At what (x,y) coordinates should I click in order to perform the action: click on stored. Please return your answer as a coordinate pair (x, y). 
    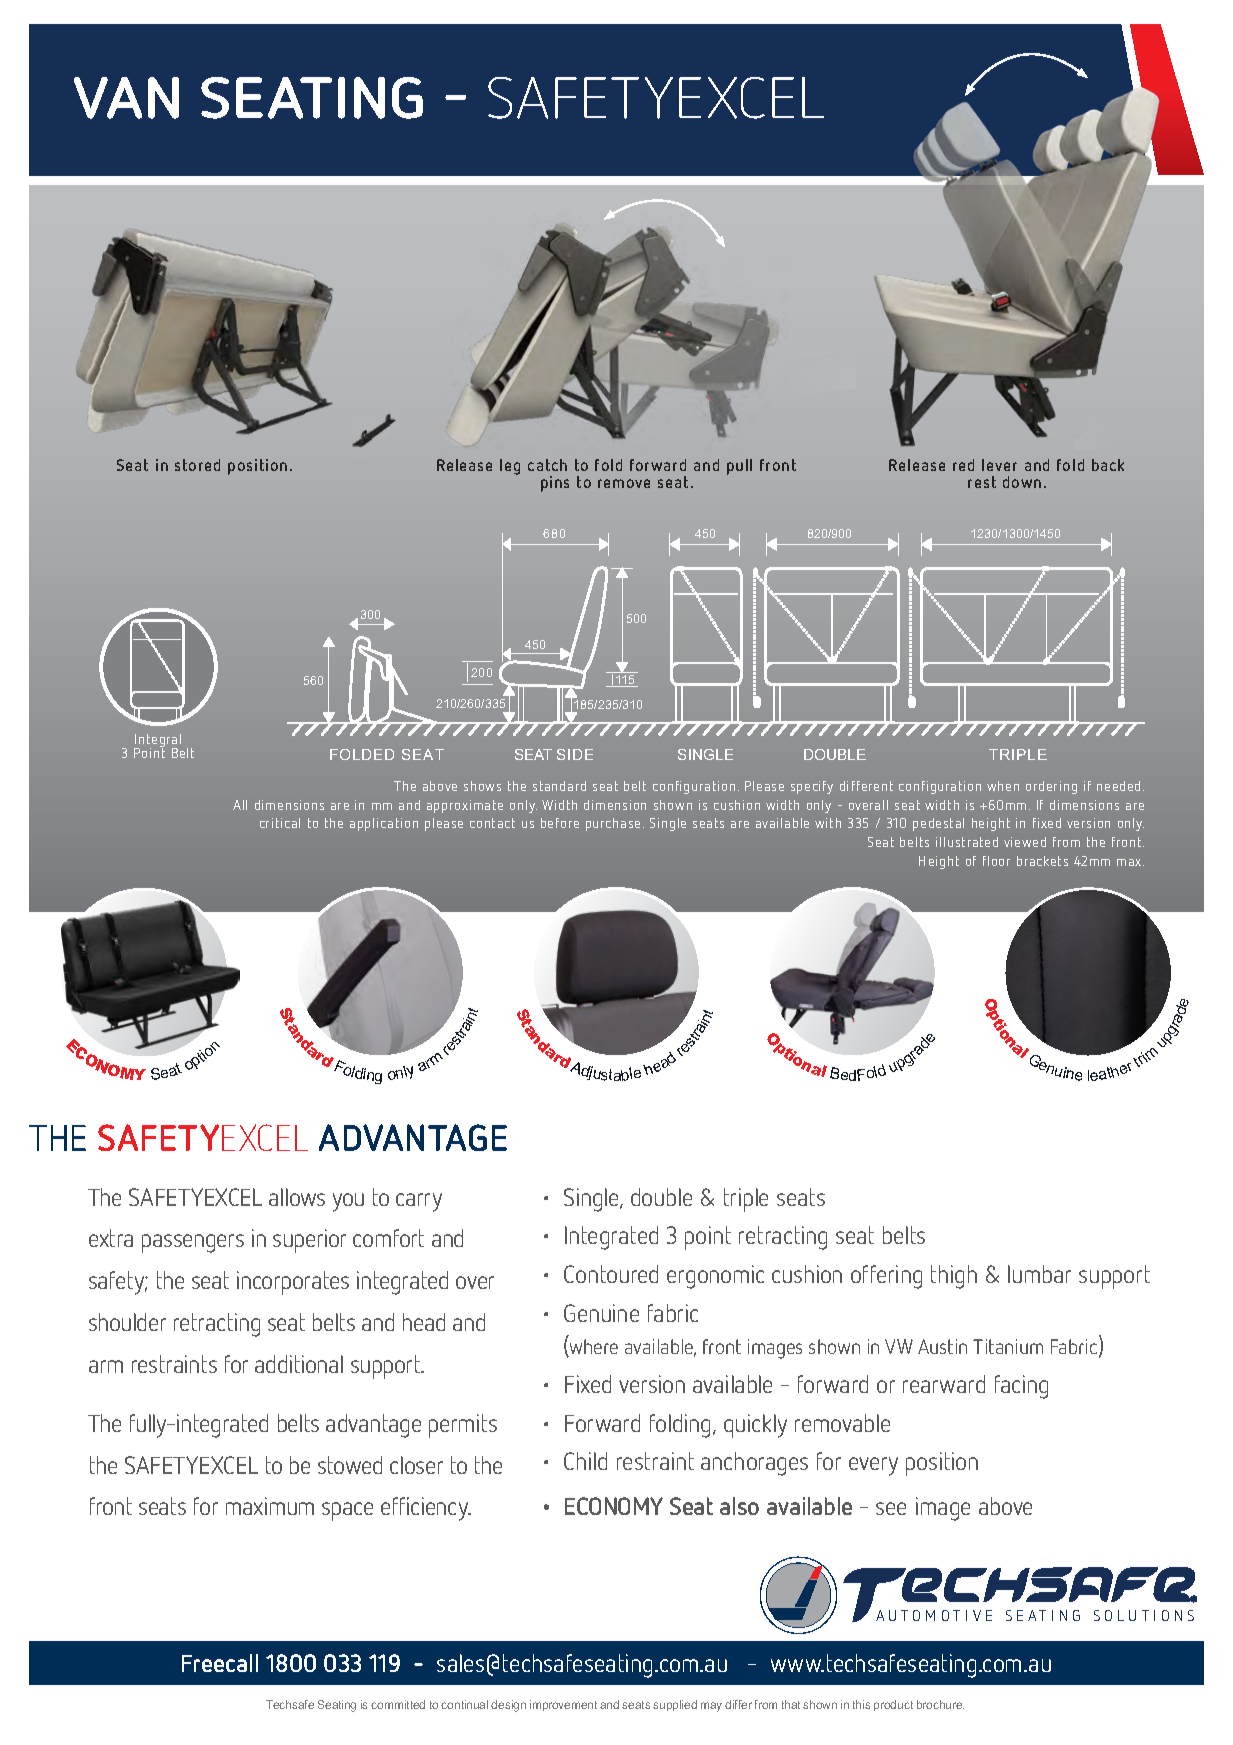
    Looking at the image, I should click on (197, 465).
